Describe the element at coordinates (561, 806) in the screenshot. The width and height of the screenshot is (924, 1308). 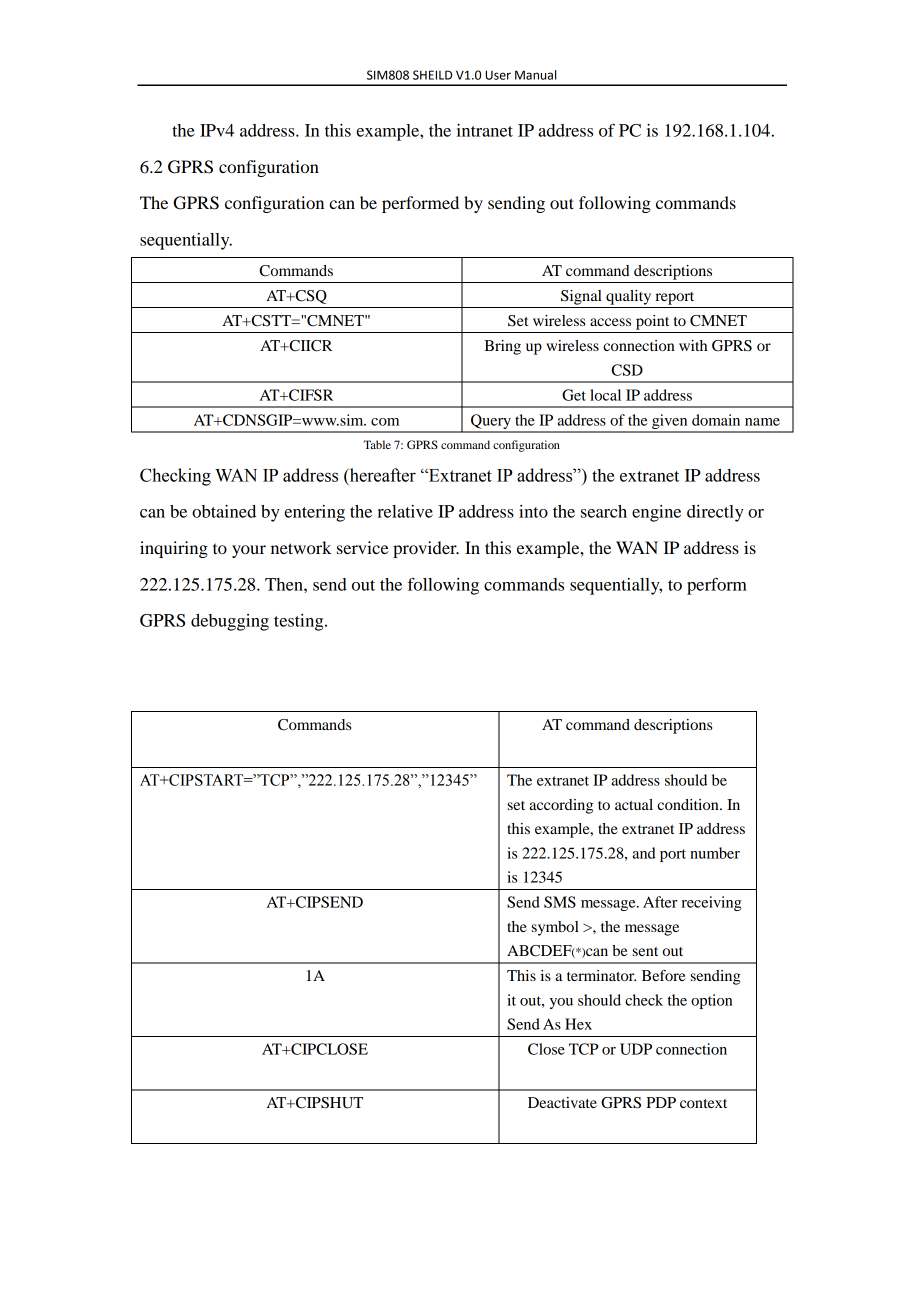
I see `according` at that location.
